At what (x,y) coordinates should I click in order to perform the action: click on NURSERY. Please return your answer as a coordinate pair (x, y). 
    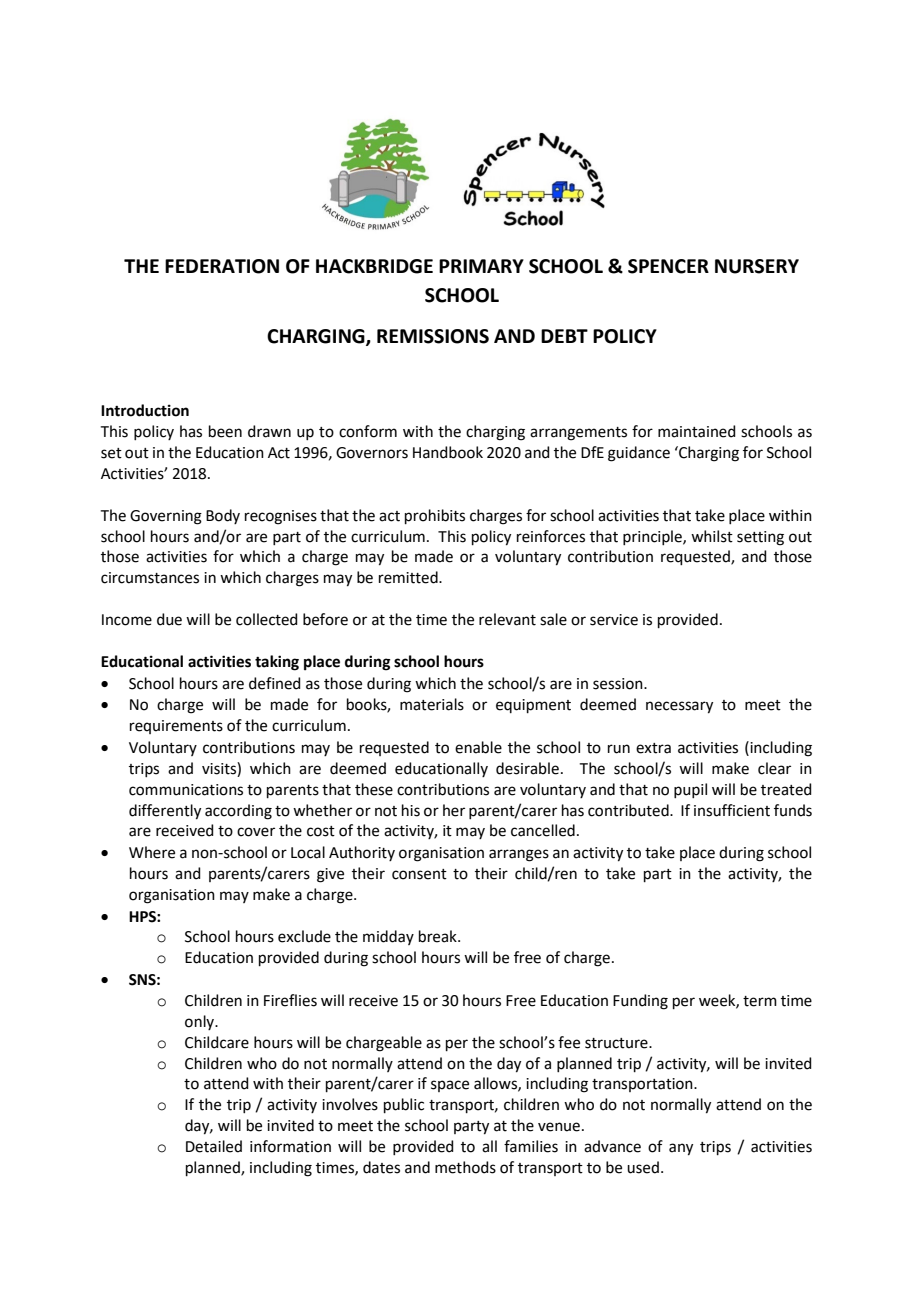
    Looking at the image, I should click on (757, 266).
